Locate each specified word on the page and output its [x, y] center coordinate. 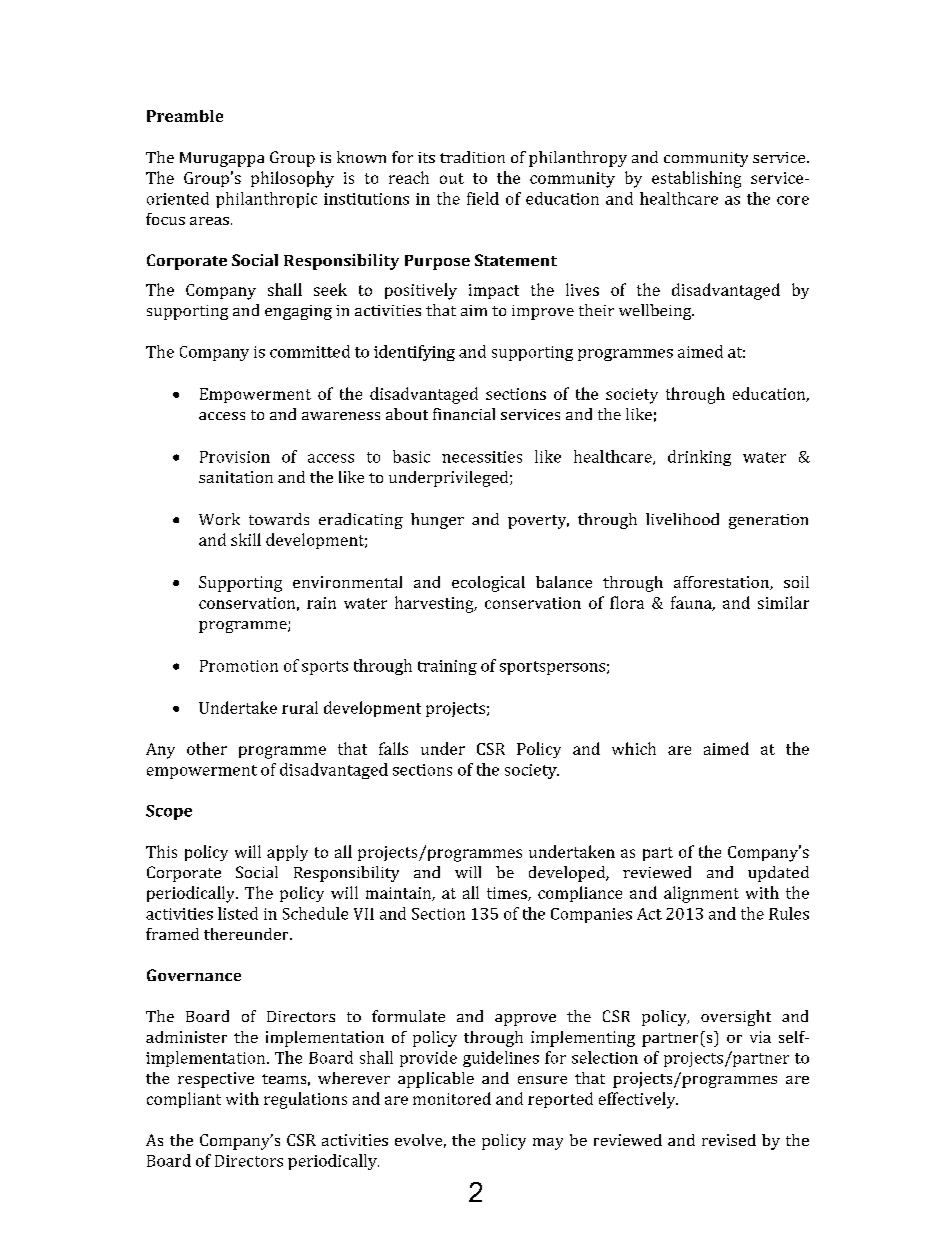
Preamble [185, 116]
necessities [482, 457]
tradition [472, 157]
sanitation [236, 477]
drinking [699, 458]
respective [216, 1080]
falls [393, 748]
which [634, 748]
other [207, 748]
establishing [696, 179]
